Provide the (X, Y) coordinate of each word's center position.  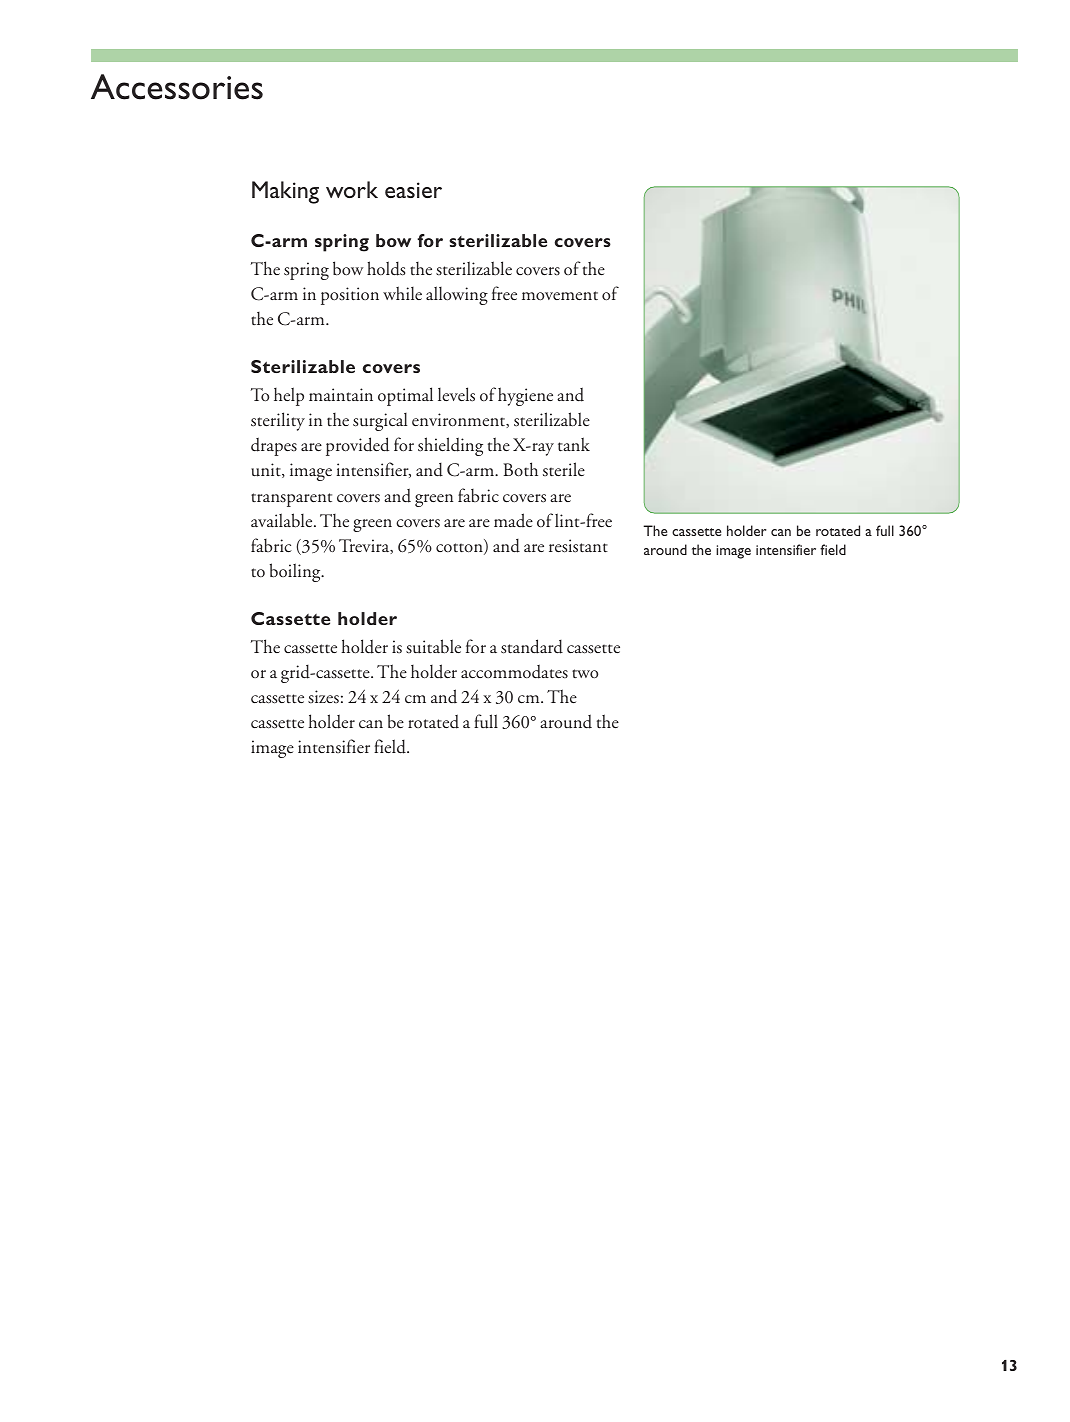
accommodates (514, 671)
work (352, 189)
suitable (433, 646)
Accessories (177, 87)
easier (413, 190)
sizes (323, 697)
